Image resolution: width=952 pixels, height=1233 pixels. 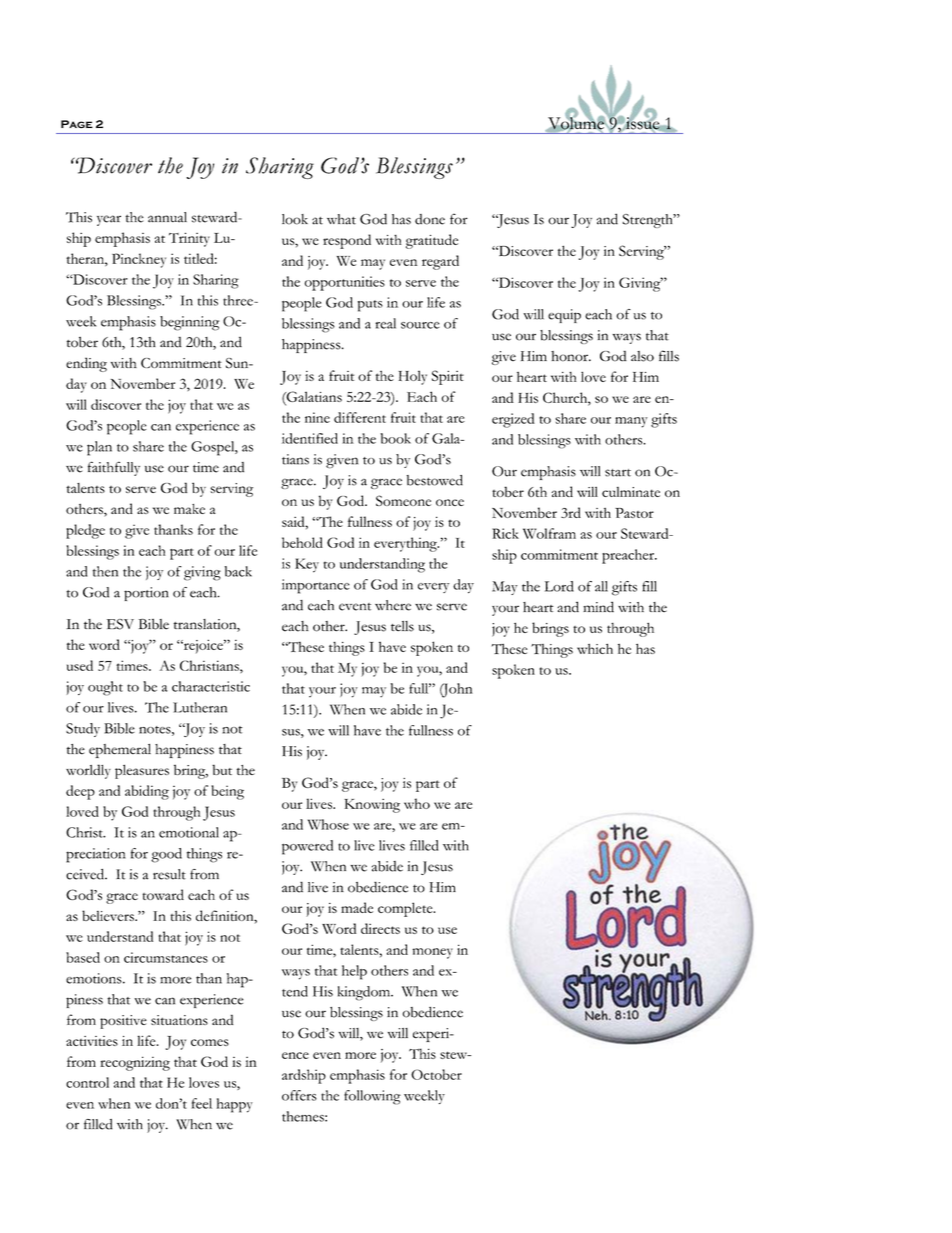 What do you see at coordinates (328, 824) in the image?
I see `Whose` at bounding box center [328, 824].
